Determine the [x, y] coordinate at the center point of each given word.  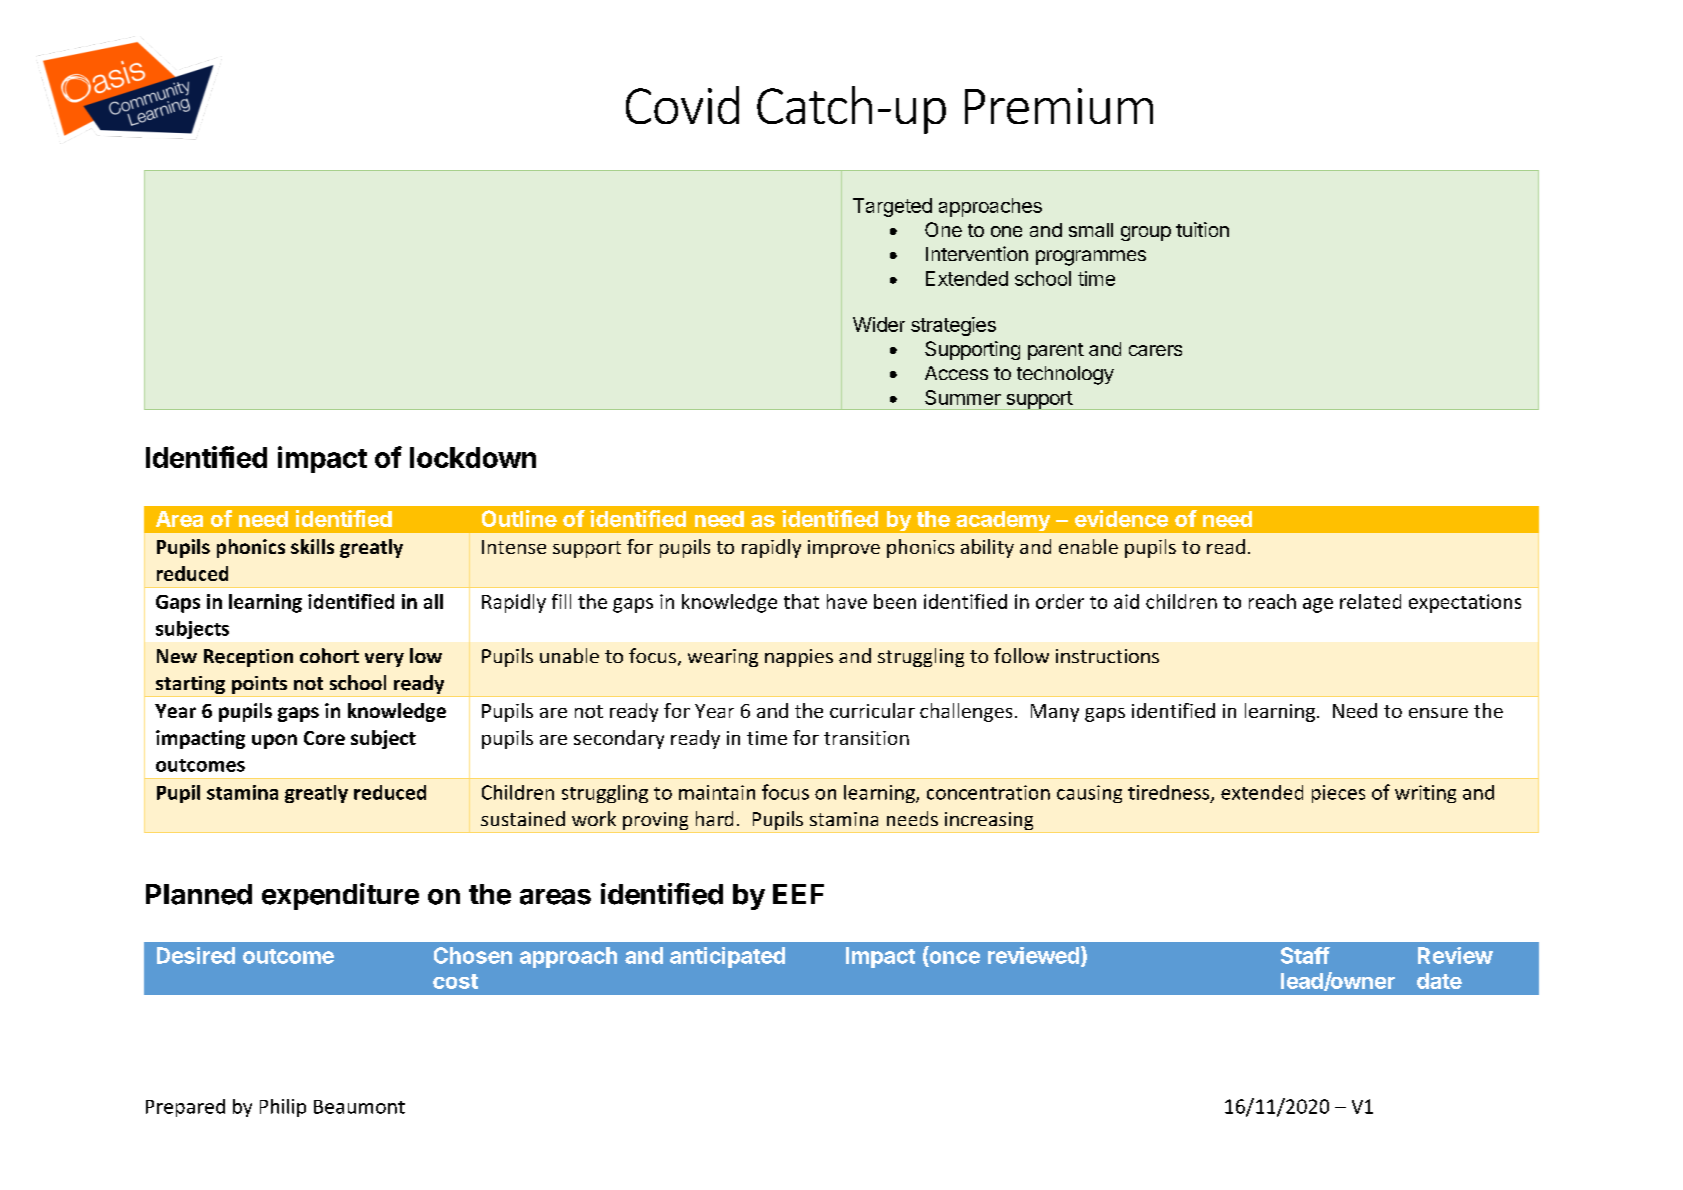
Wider [879, 324]
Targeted [892, 207]
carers [1155, 350]
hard [714, 818]
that [801, 601]
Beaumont [359, 1107]
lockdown [473, 457]
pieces [1338, 794]
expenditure [340, 896]
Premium [1059, 106]
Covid [682, 105]
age [1318, 605]
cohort [329, 655]
